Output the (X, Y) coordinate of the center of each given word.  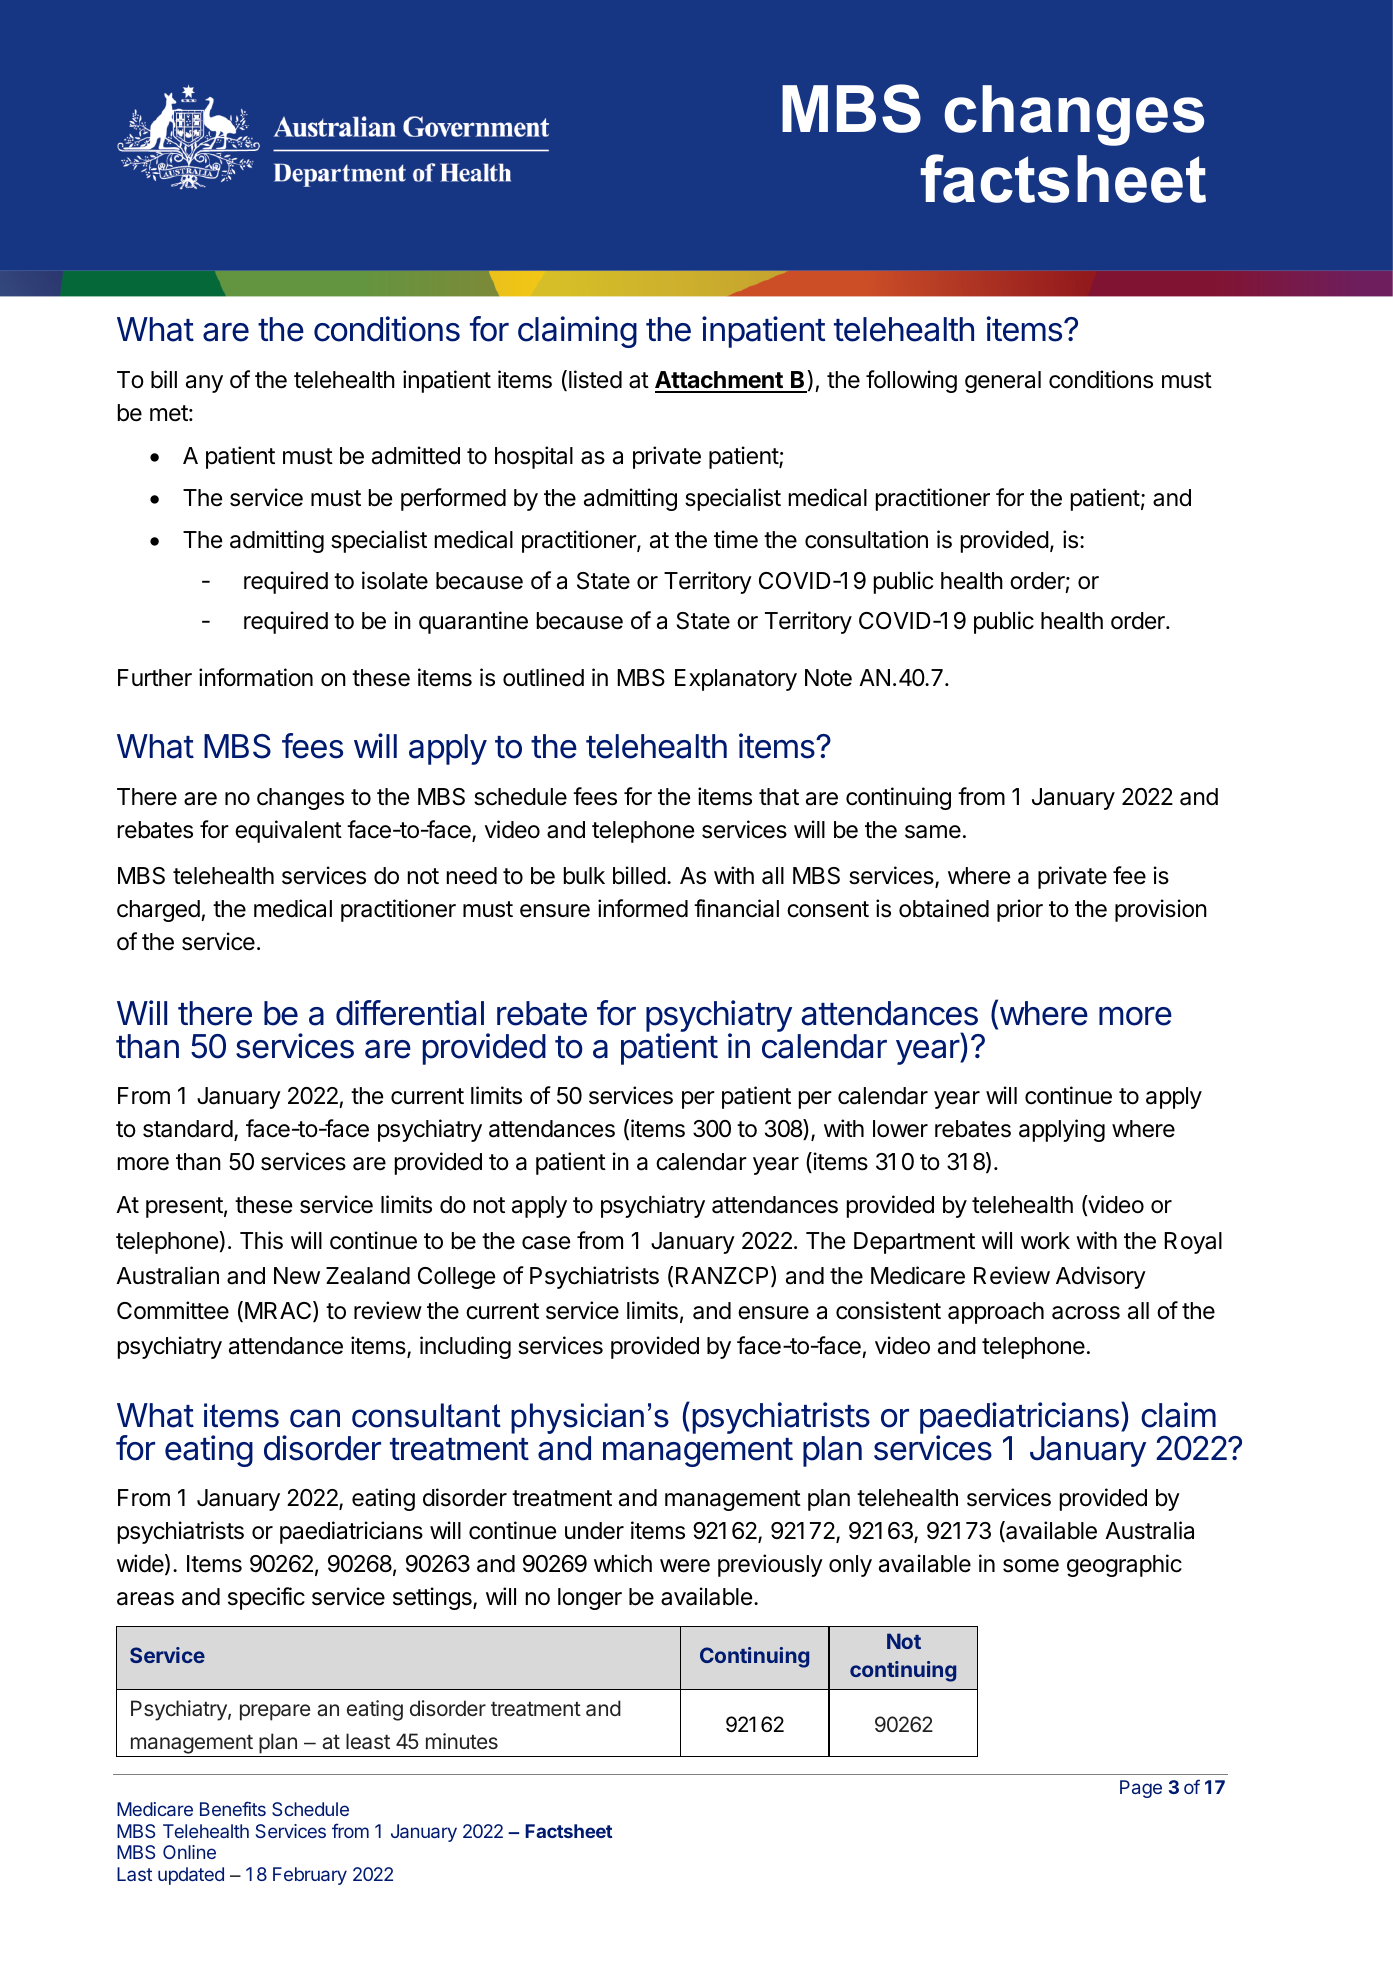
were (685, 1566)
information (256, 677)
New (297, 1275)
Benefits (233, 1808)
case (546, 1243)
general (1003, 382)
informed (643, 908)
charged (159, 911)
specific (266, 1598)
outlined (543, 677)
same (933, 832)
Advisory (1101, 1277)
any (204, 384)
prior (1020, 910)
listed (595, 379)
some (1031, 1566)
